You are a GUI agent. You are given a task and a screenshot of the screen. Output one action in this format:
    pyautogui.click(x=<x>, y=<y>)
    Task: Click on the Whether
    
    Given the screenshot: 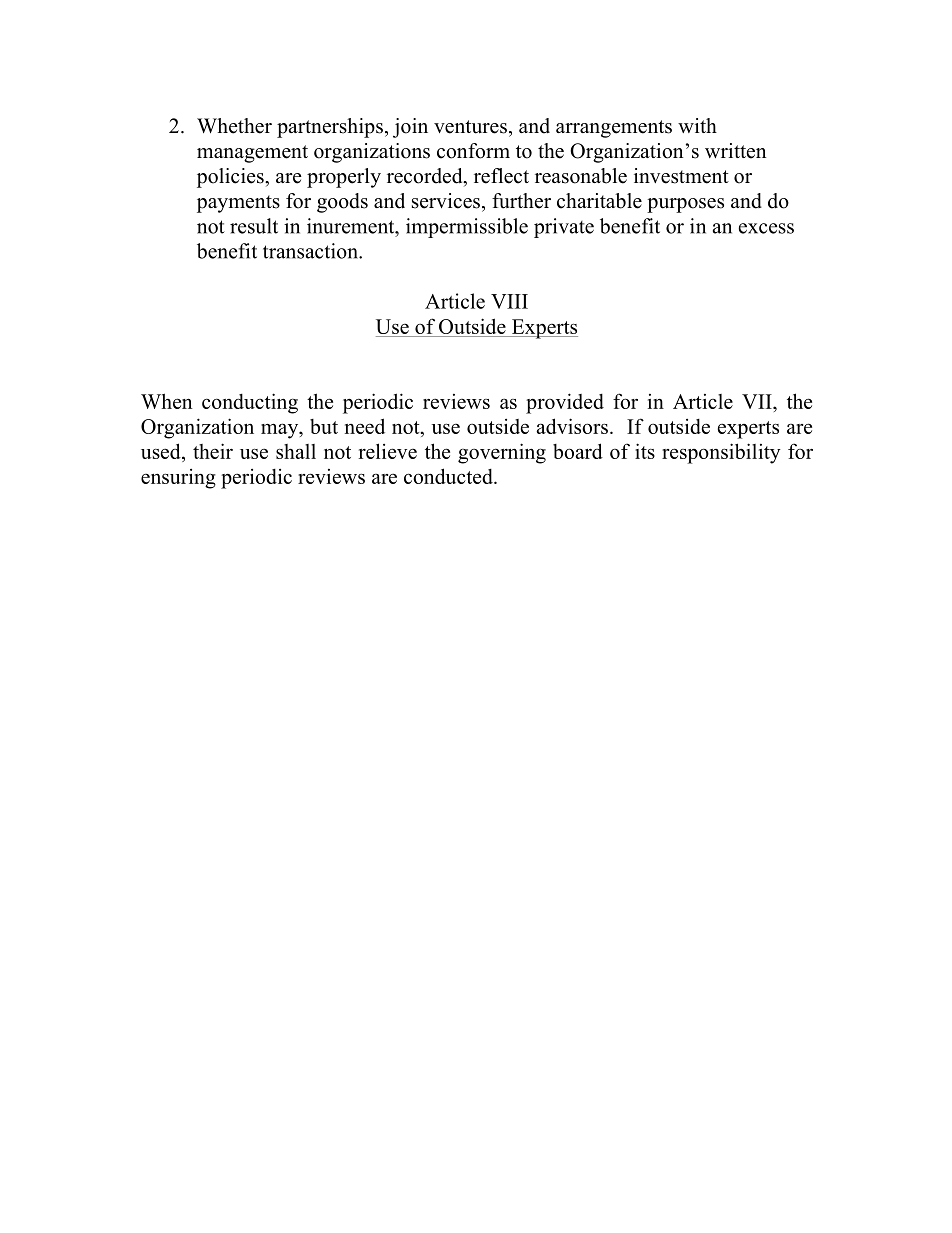 What is the action you would take?
    pyautogui.click(x=234, y=126)
